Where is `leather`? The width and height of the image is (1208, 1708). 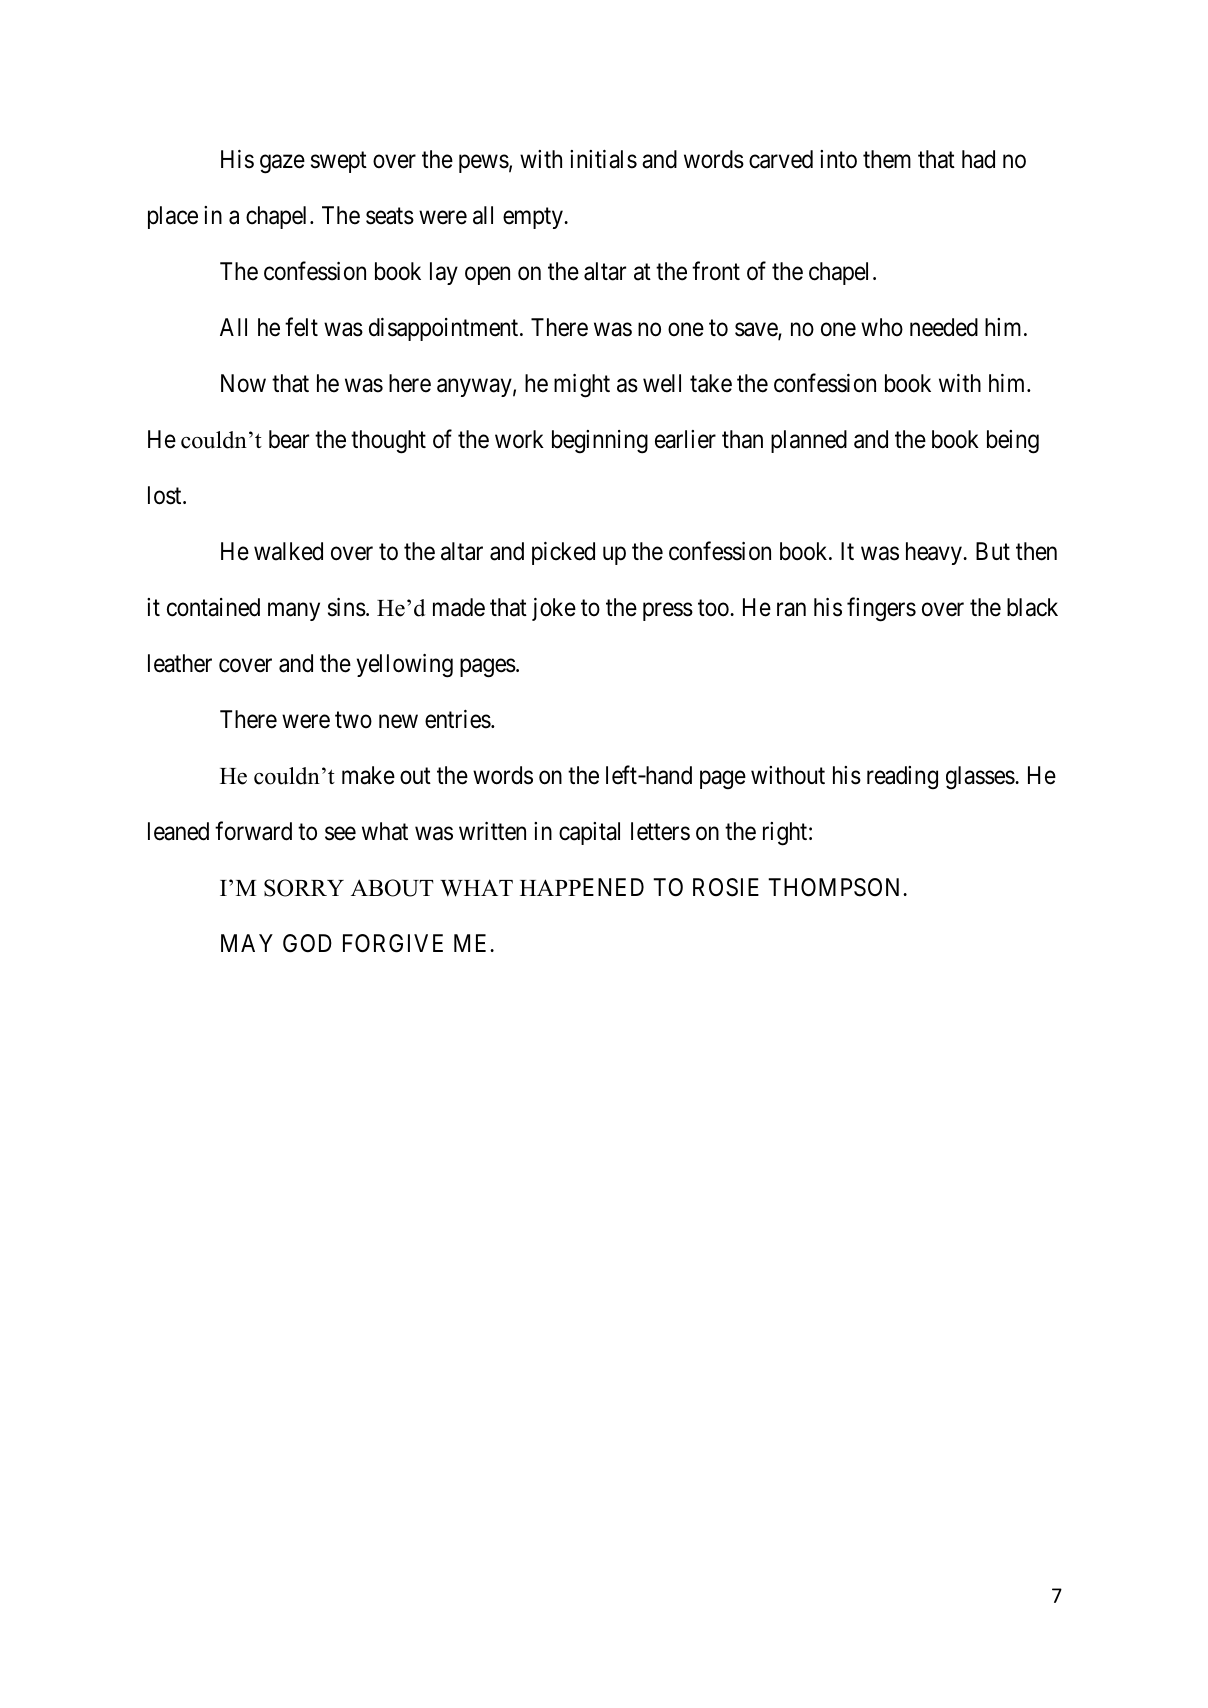
leather is located at coordinates (180, 663).
